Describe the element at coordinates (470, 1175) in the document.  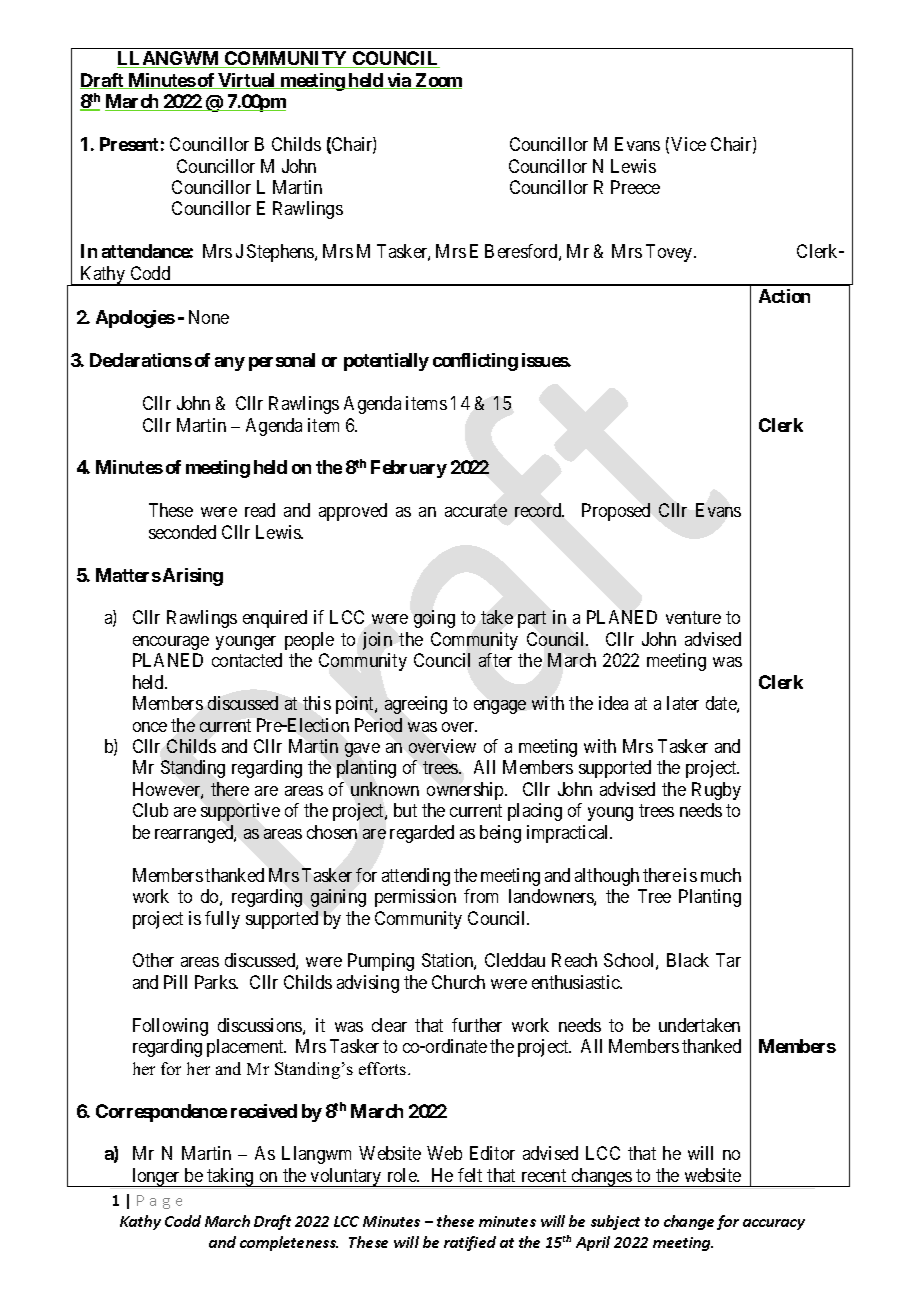
I see `felt` at that location.
